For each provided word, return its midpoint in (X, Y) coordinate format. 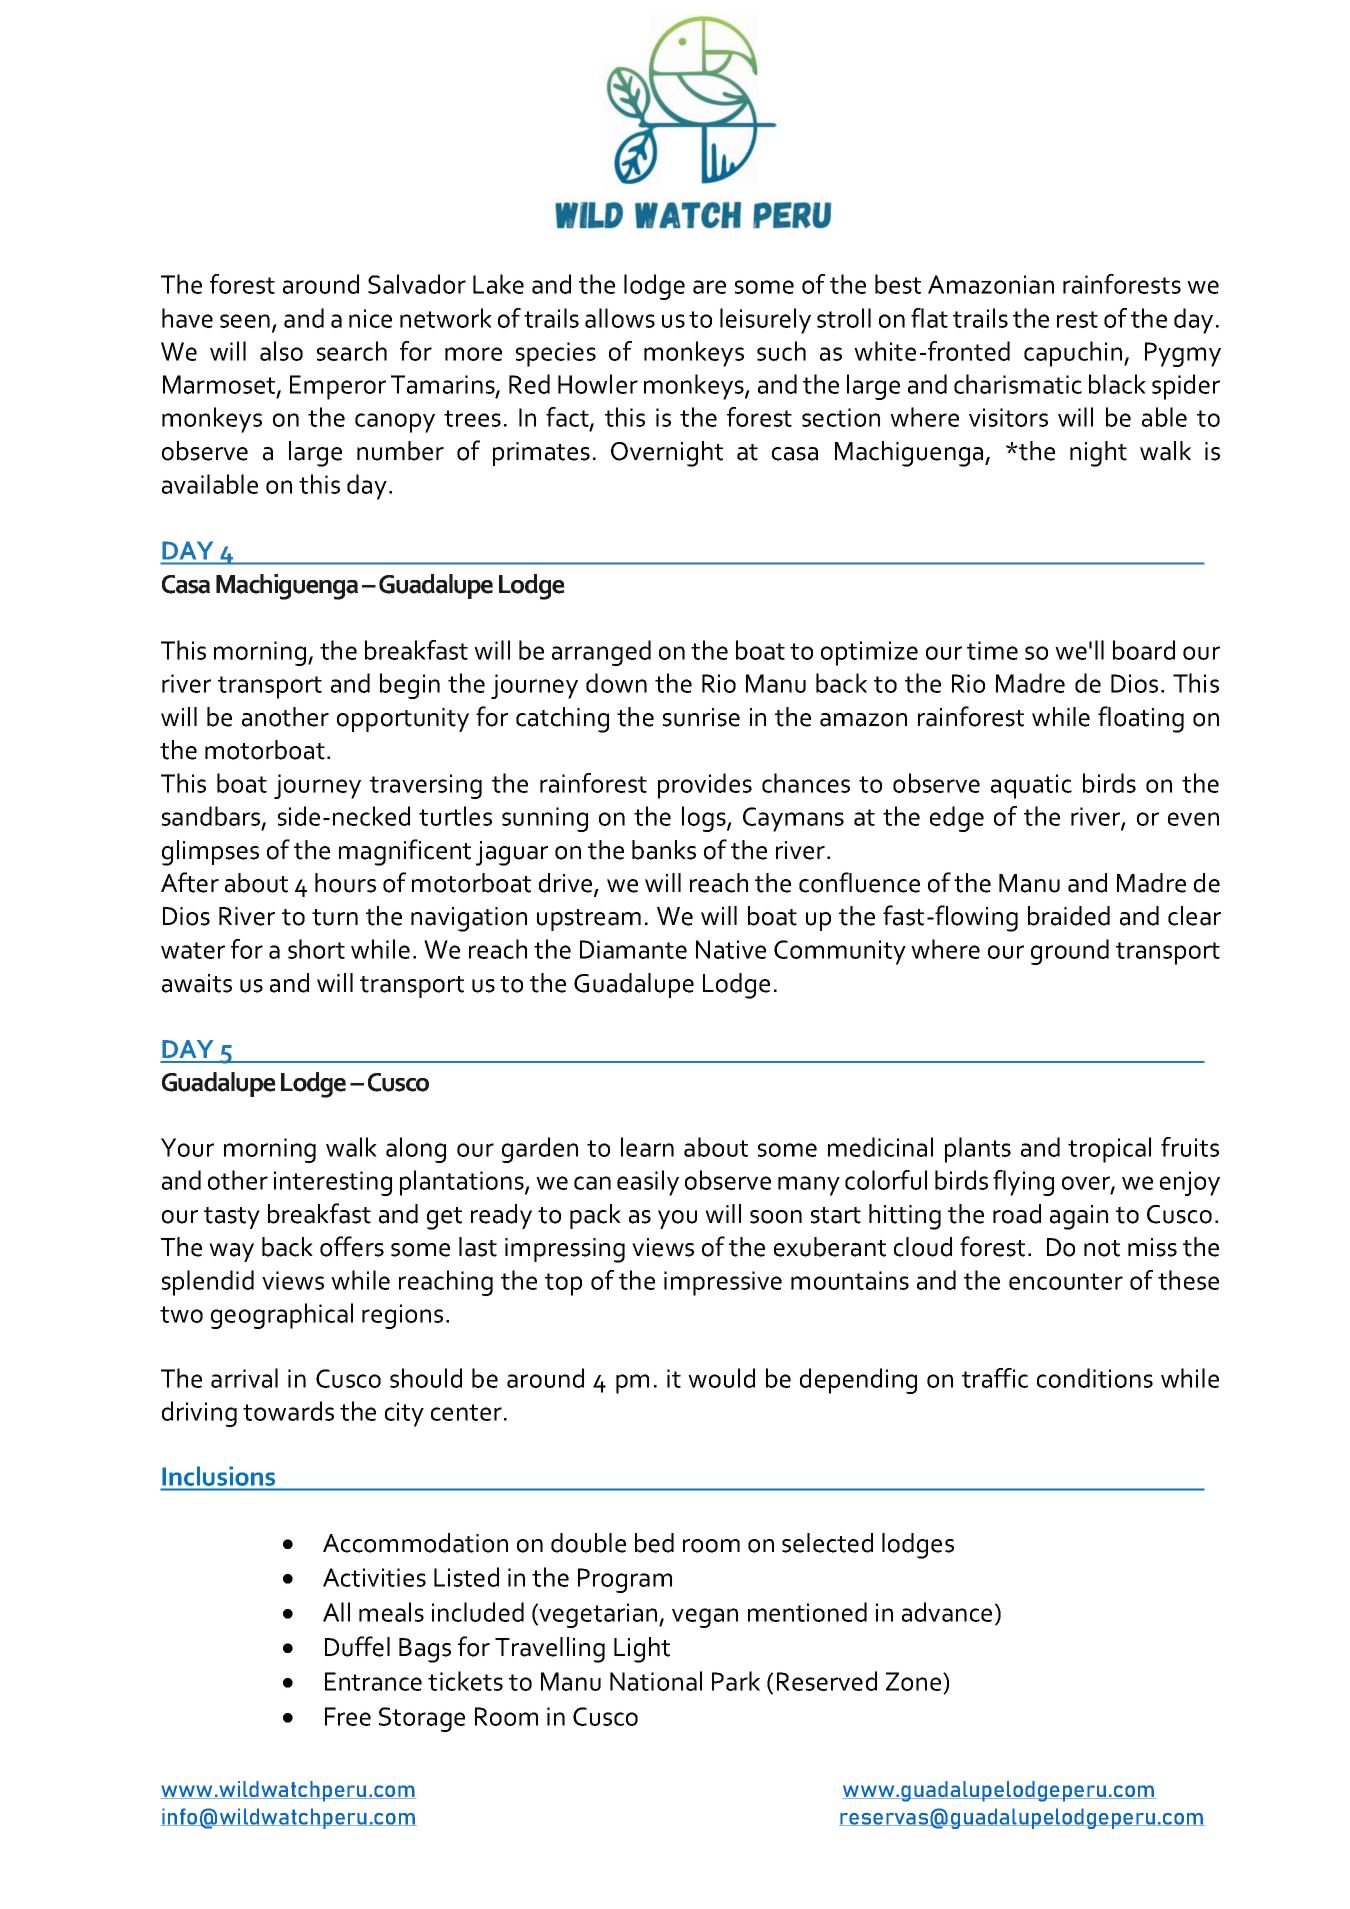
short (316, 949)
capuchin (1074, 354)
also (281, 351)
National (656, 1681)
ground (1070, 952)
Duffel (357, 1646)
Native (731, 949)
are (709, 287)
